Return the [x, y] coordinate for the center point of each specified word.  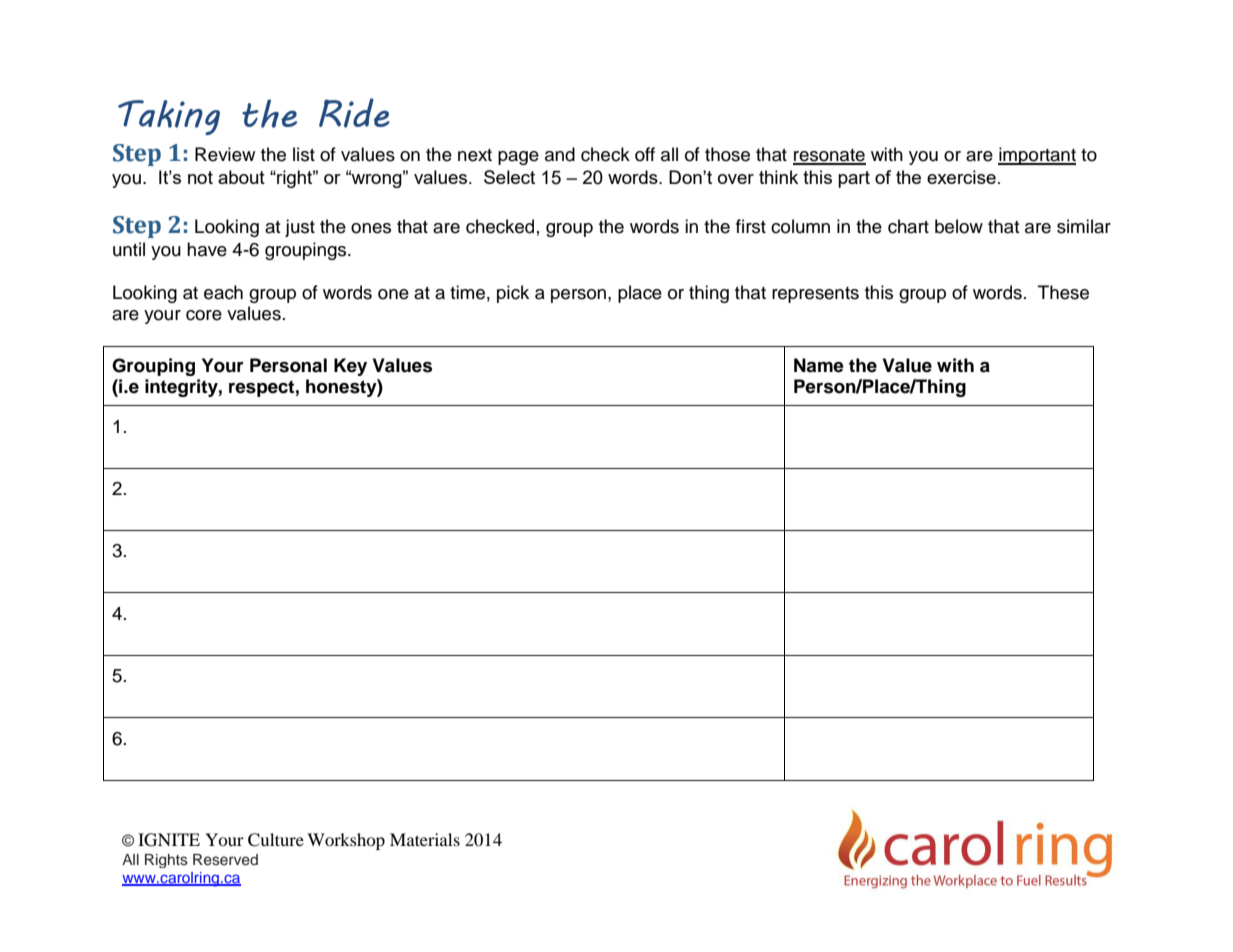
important [1037, 156]
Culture [276, 840]
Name [819, 365]
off [645, 154]
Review [225, 154]
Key [350, 367]
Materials [425, 839]
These [1063, 292]
